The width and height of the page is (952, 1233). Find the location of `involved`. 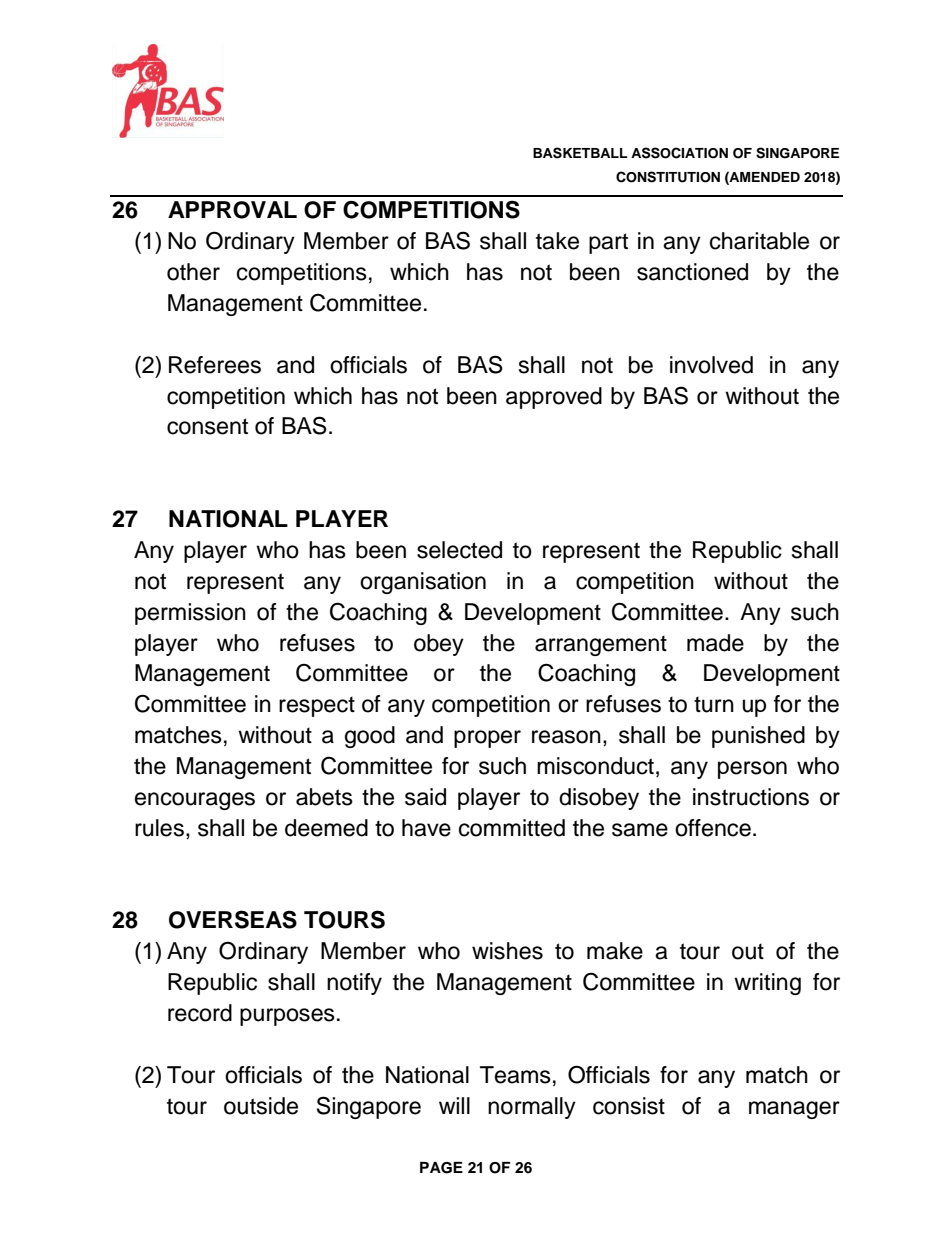

involved is located at coordinates (711, 365).
